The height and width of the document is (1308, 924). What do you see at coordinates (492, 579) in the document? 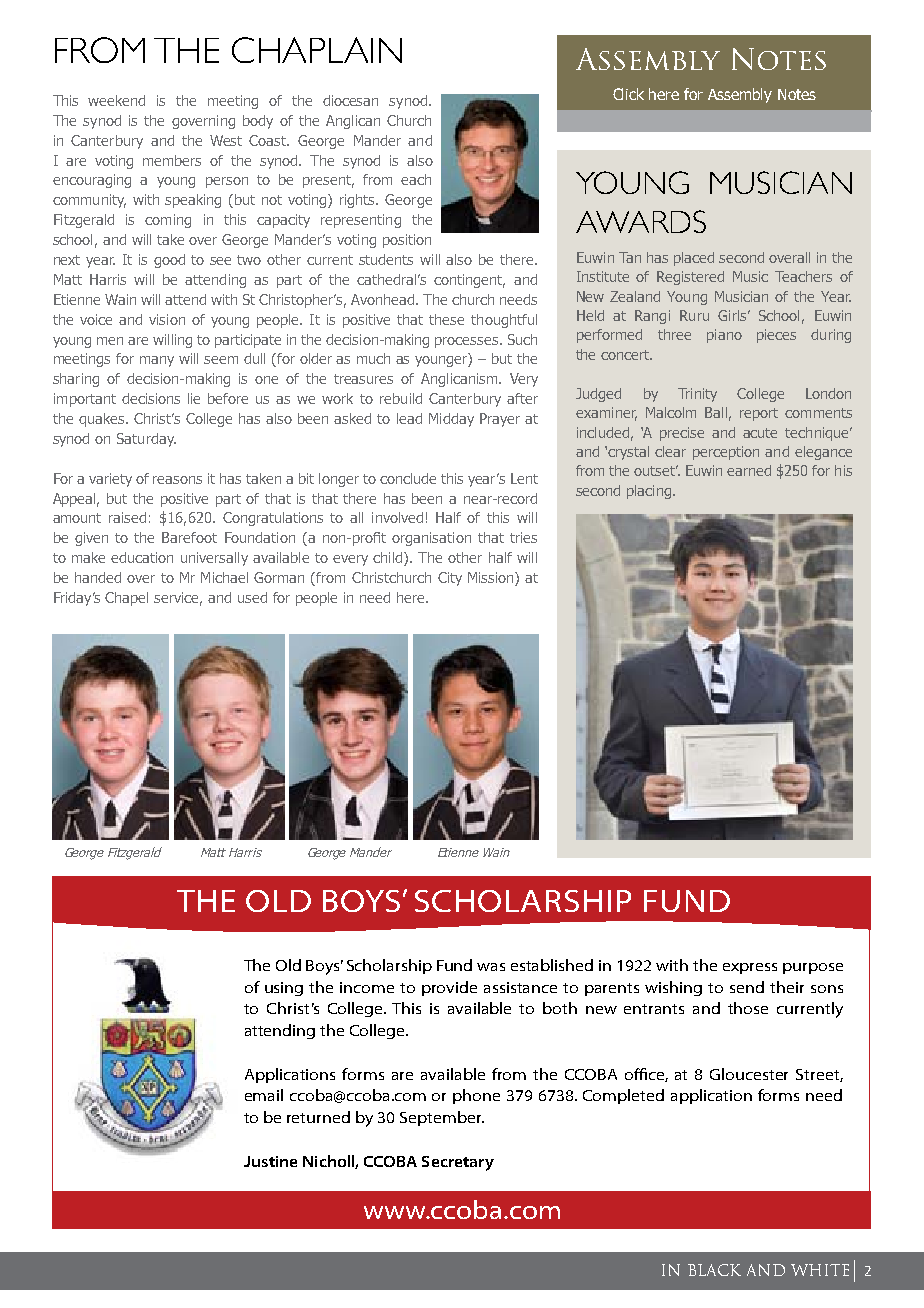
I see `Mission` at bounding box center [492, 579].
